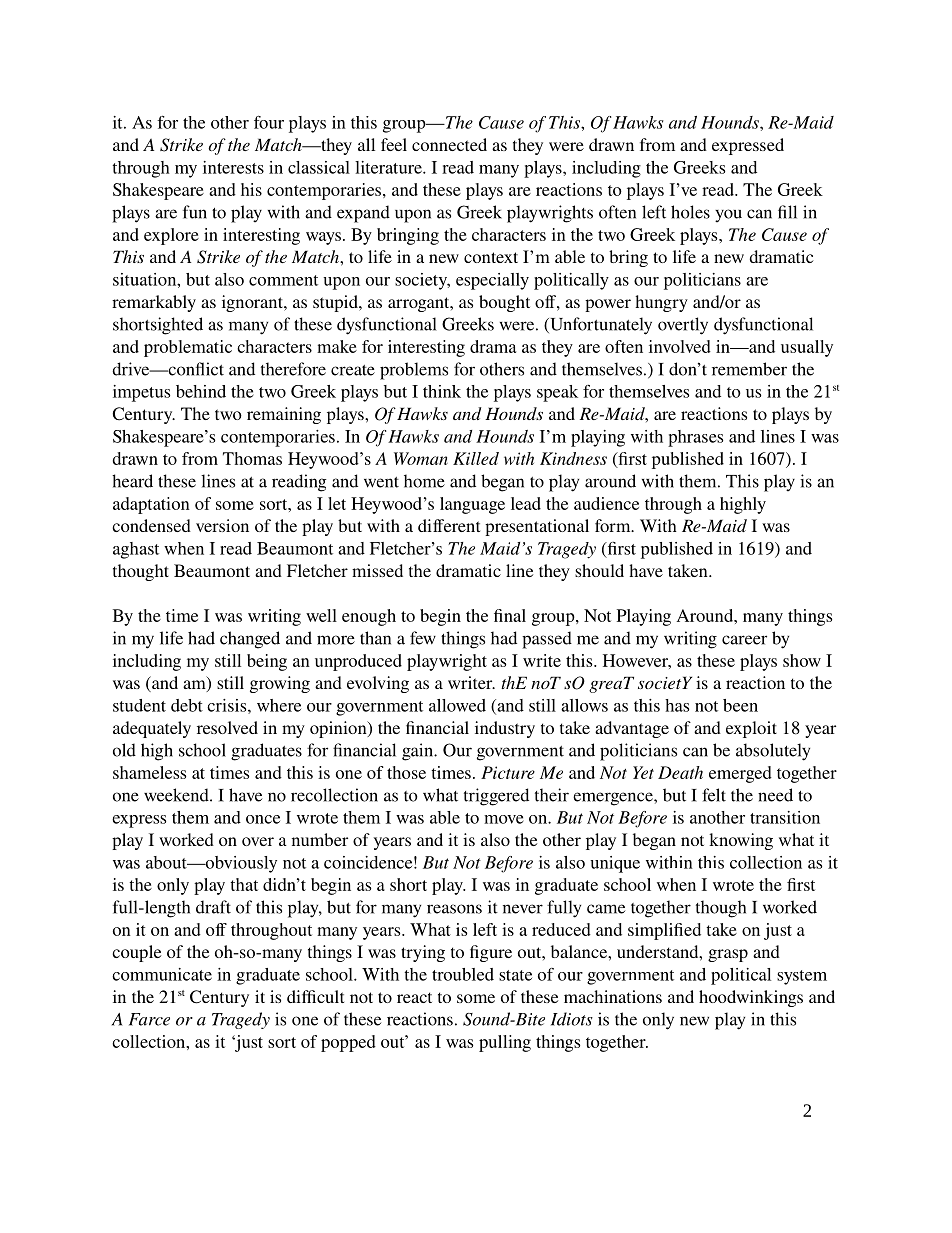  What do you see at coordinates (695, 438) in the screenshot?
I see `phrases` at bounding box center [695, 438].
